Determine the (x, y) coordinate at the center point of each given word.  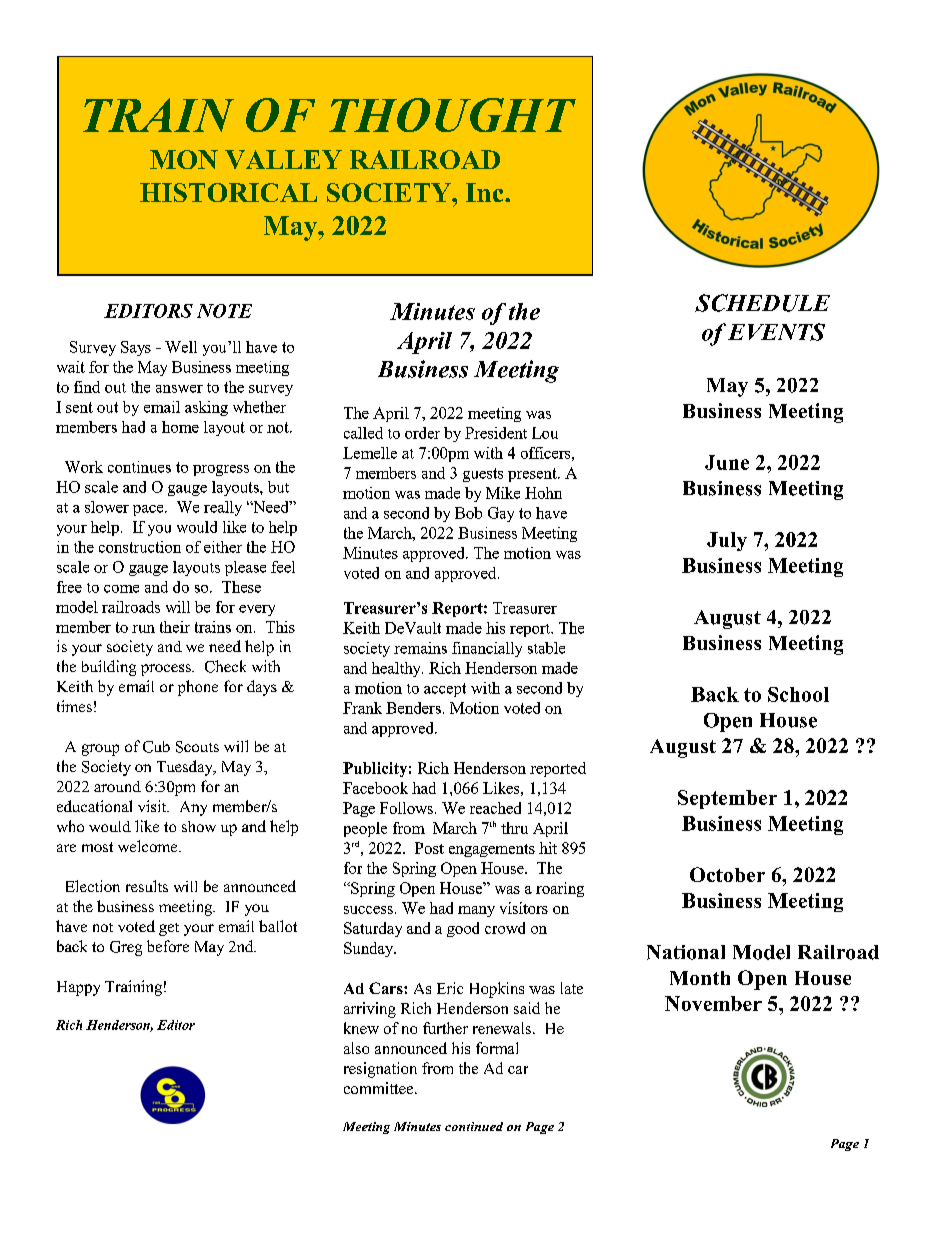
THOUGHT (452, 115)
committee (380, 1088)
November (713, 1003)
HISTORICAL (228, 192)
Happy (78, 988)
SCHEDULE (762, 303)
